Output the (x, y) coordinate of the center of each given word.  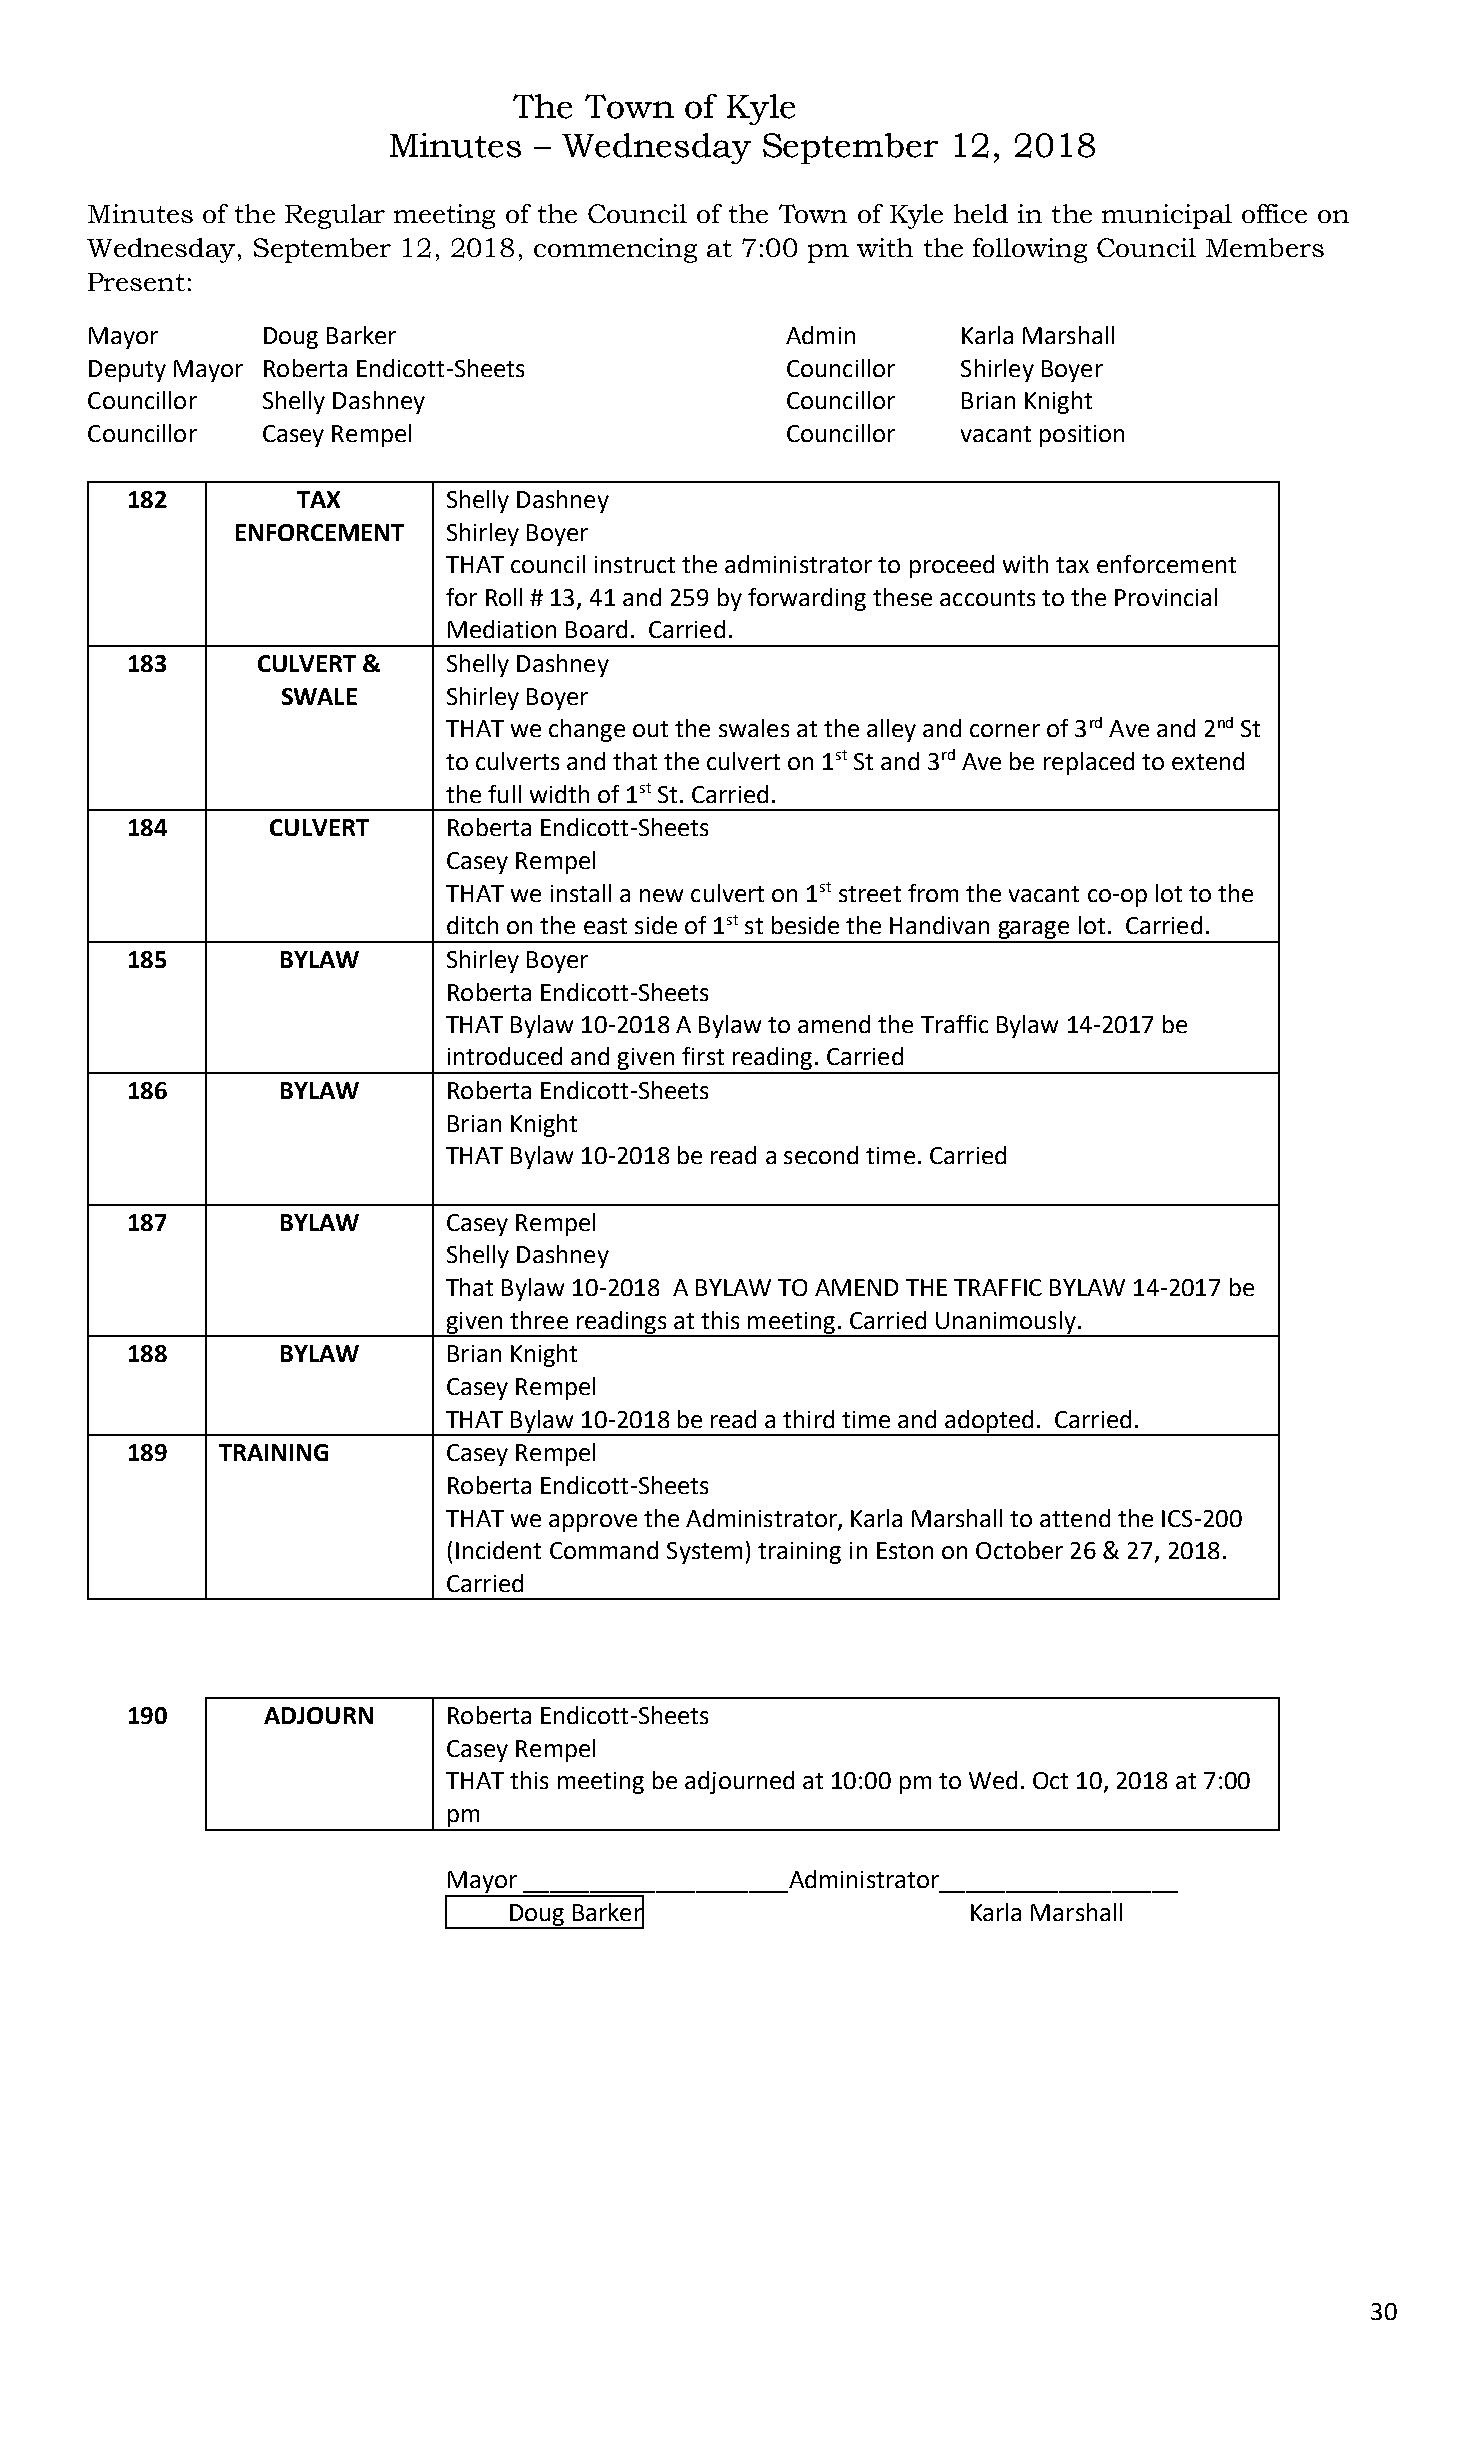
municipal (1167, 216)
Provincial (1166, 597)
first (703, 1056)
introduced (505, 1056)
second (821, 1155)
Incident (498, 1550)
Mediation (502, 629)
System (704, 1553)
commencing (615, 250)
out (650, 729)
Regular (335, 216)
